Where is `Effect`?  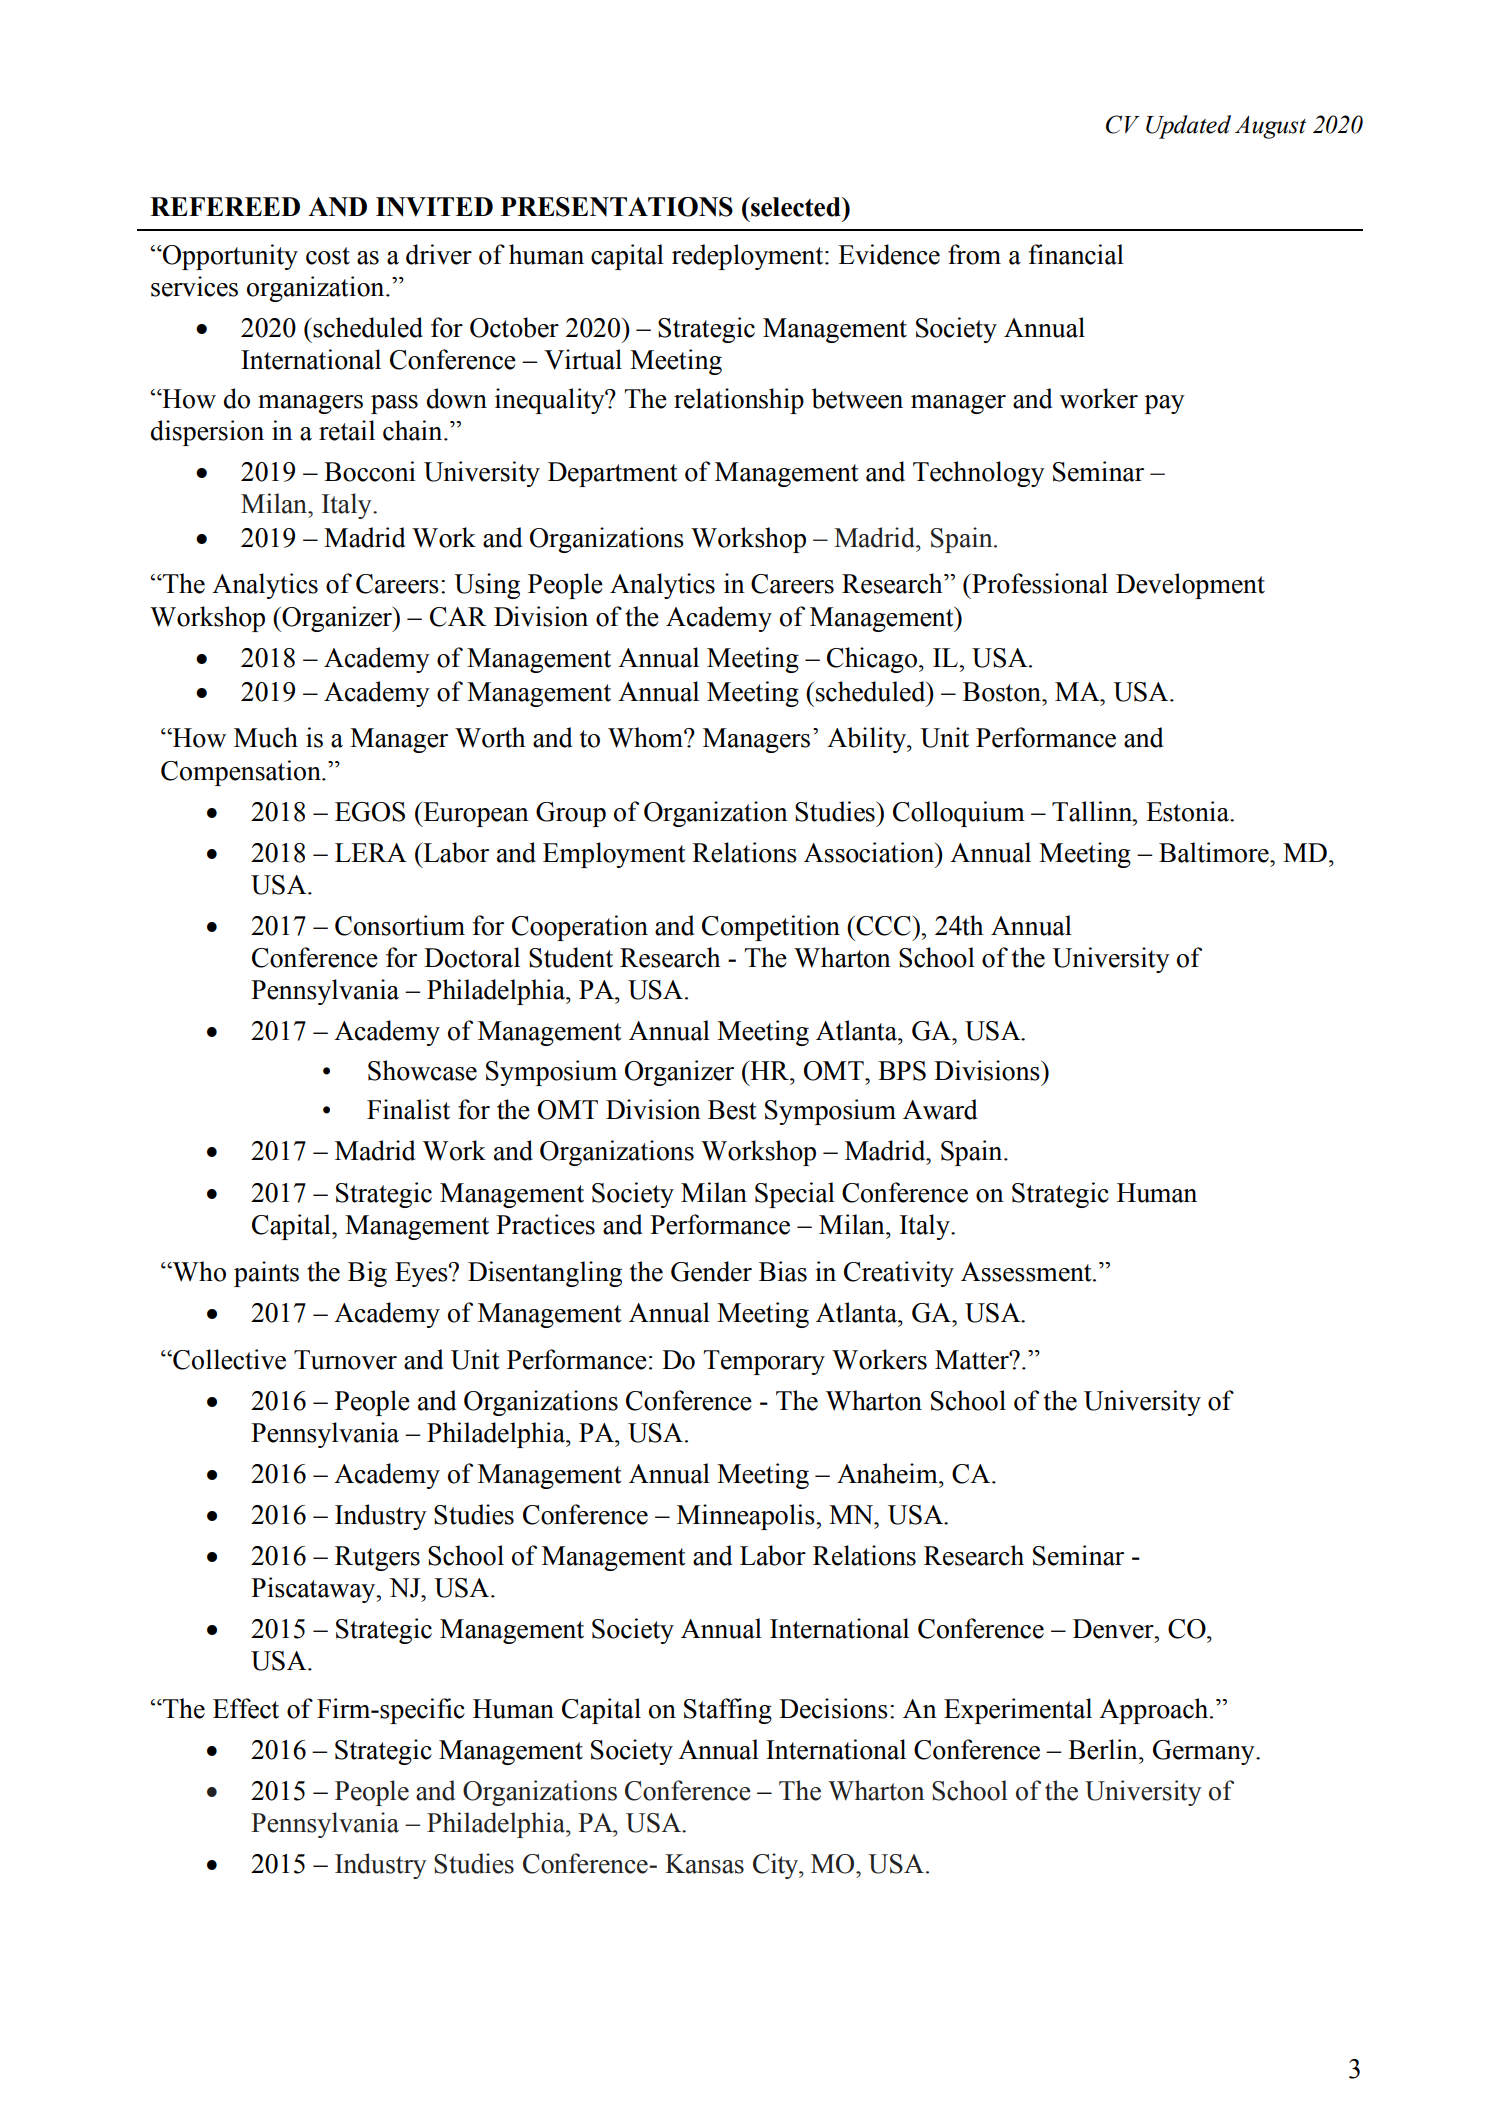
Effect is located at coordinates (246, 1708).
